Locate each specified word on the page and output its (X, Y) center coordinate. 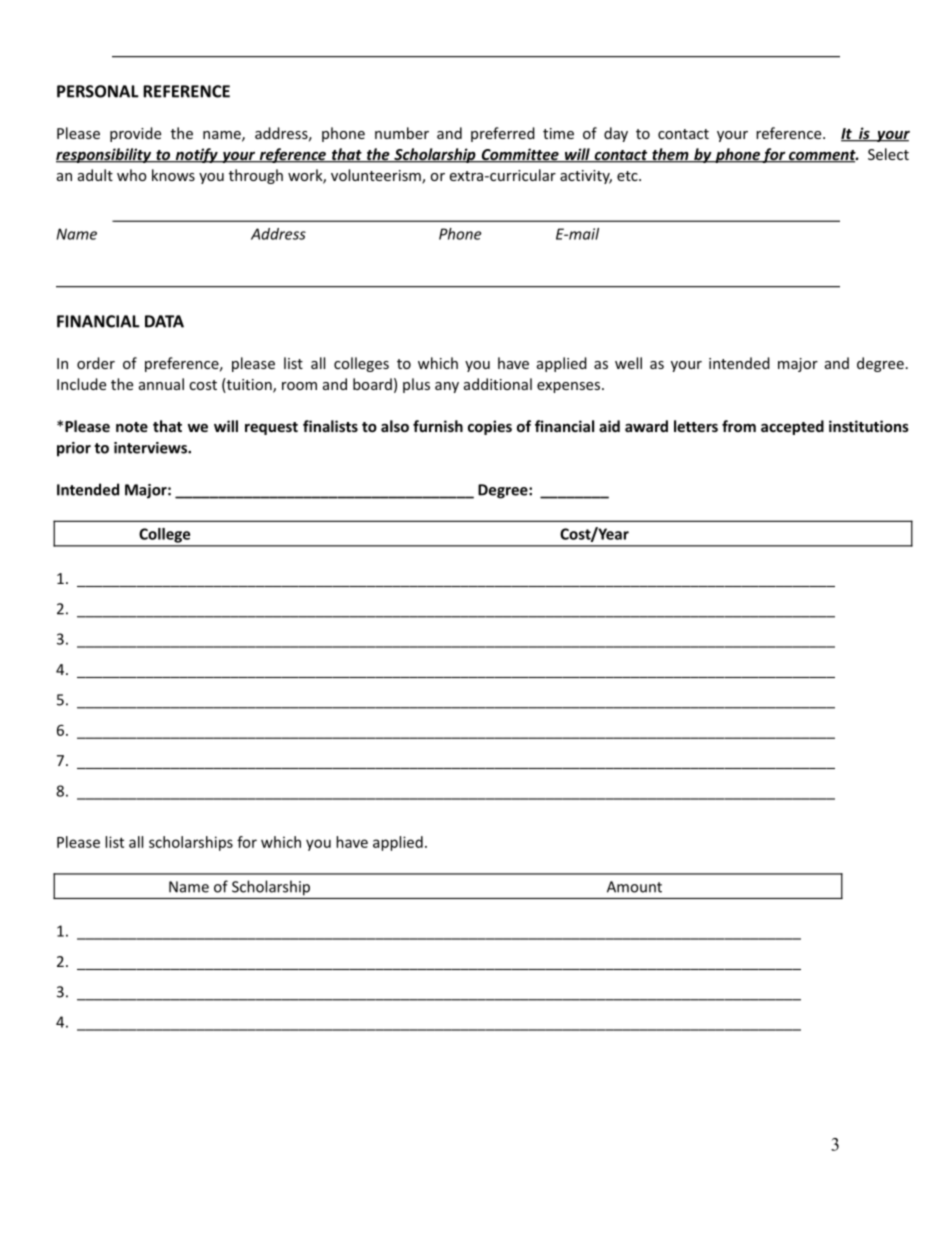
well (628, 363)
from (739, 426)
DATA (164, 321)
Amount (634, 887)
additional (498, 384)
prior (74, 449)
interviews (151, 448)
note (132, 427)
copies (490, 427)
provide (135, 134)
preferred (503, 134)
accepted (792, 427)
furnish (438, 426)
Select (888, 154)
